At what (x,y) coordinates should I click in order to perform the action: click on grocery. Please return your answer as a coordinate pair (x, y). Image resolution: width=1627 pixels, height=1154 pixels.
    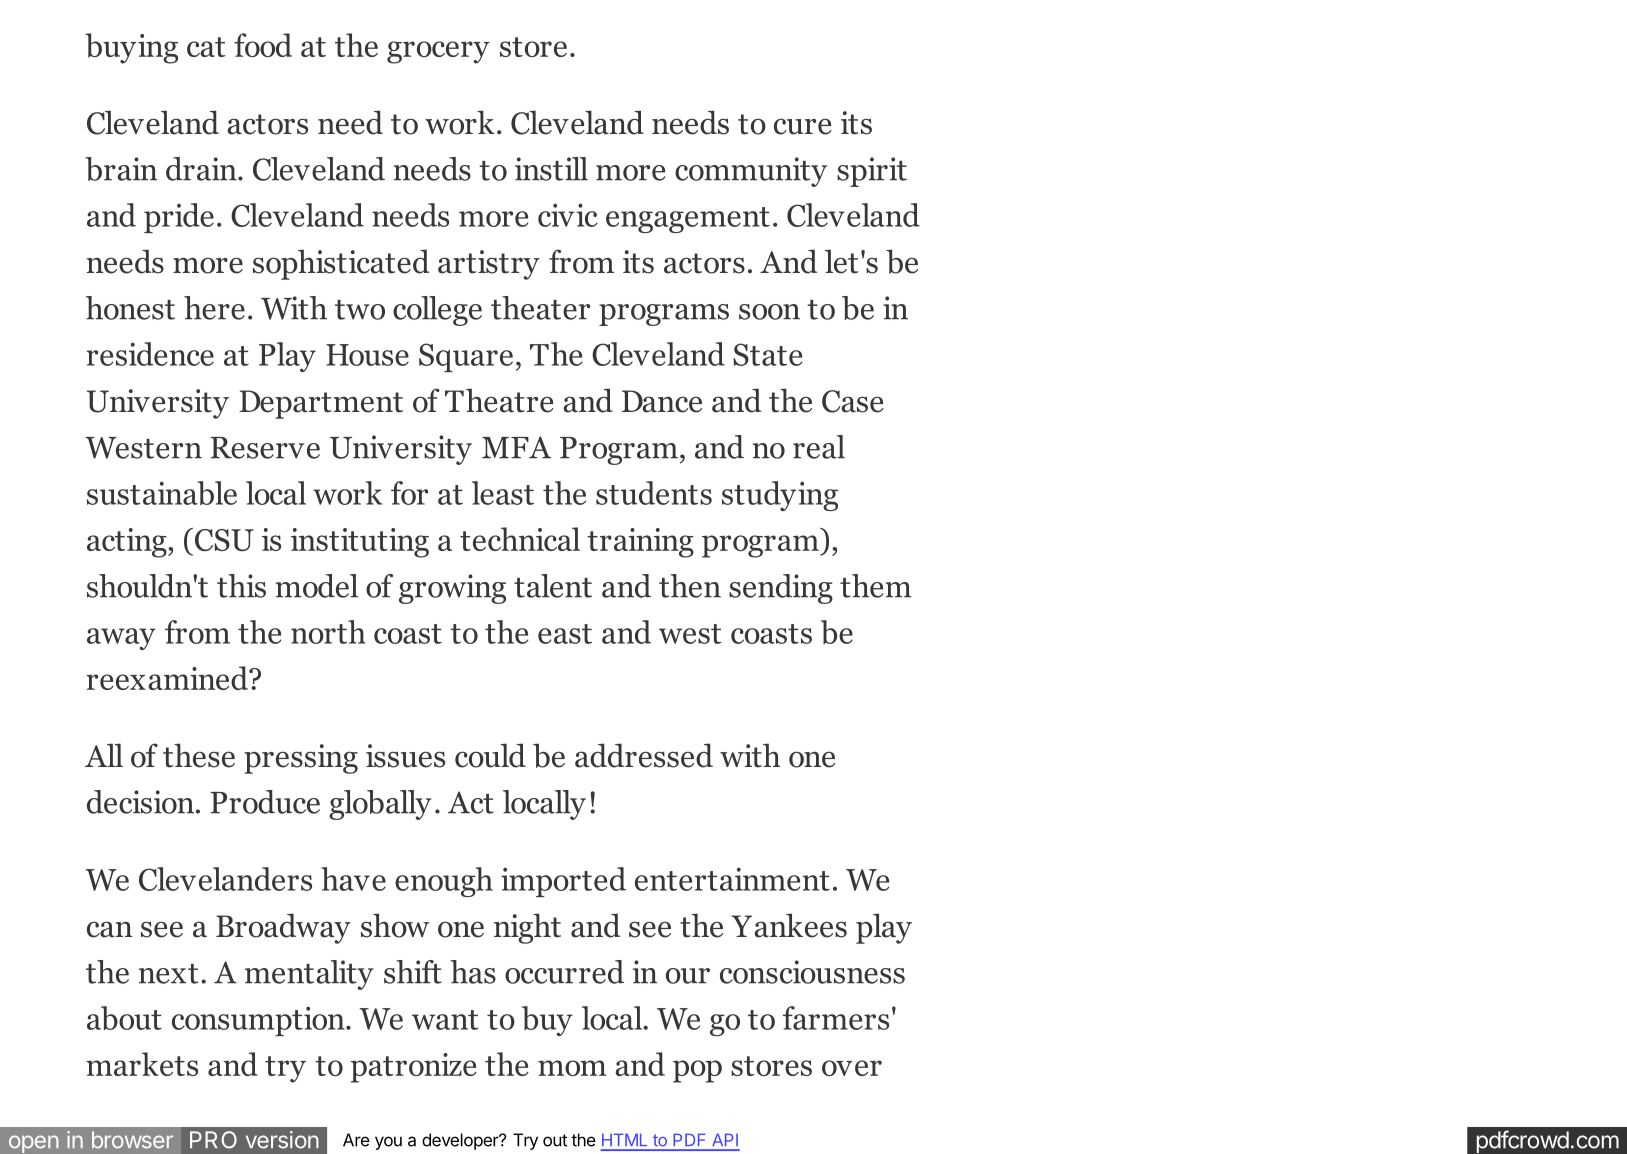
    Looking at the image, I should click on (438, 52).
